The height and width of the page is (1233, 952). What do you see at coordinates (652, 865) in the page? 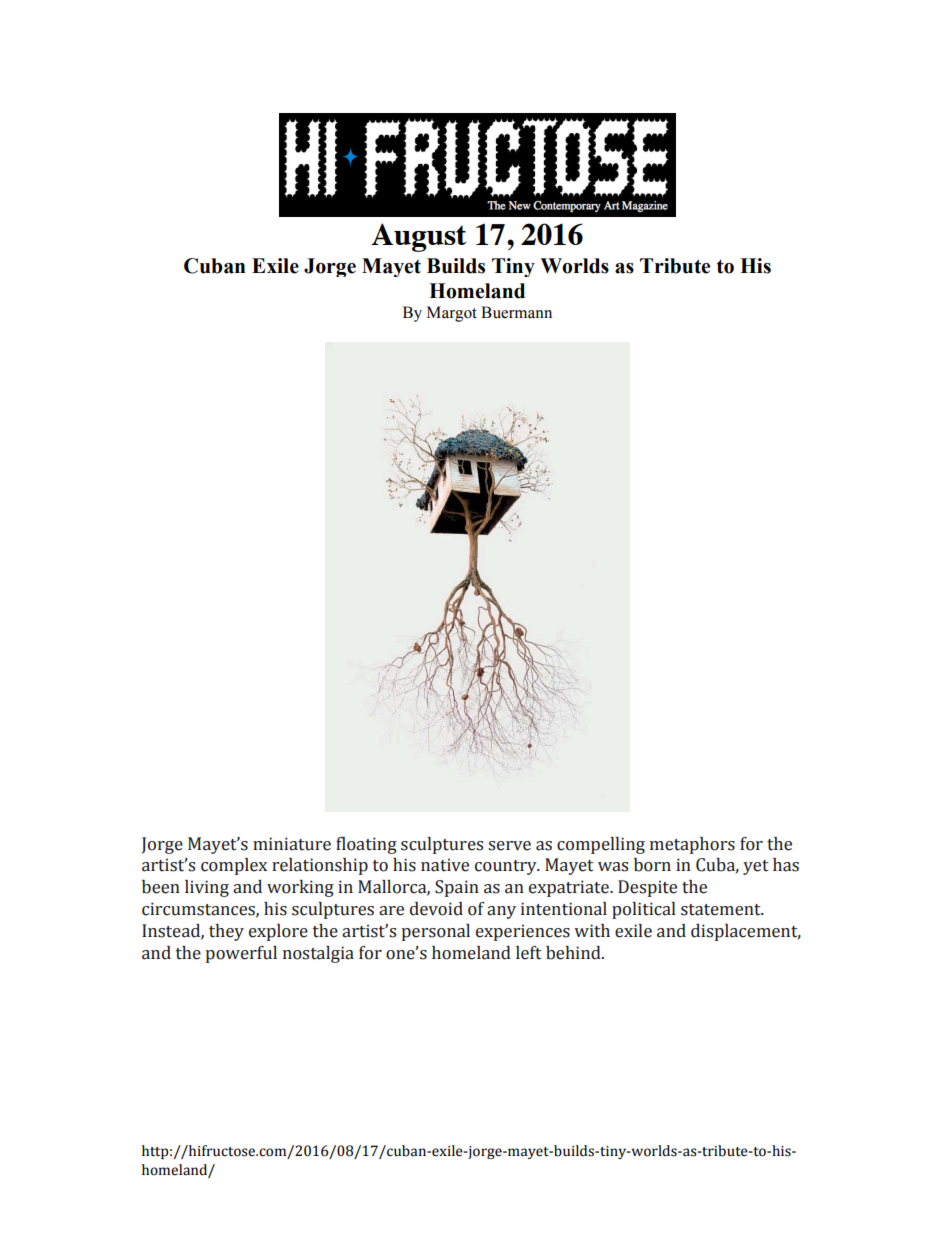
I see `born` at bounding box center [652, 865].
